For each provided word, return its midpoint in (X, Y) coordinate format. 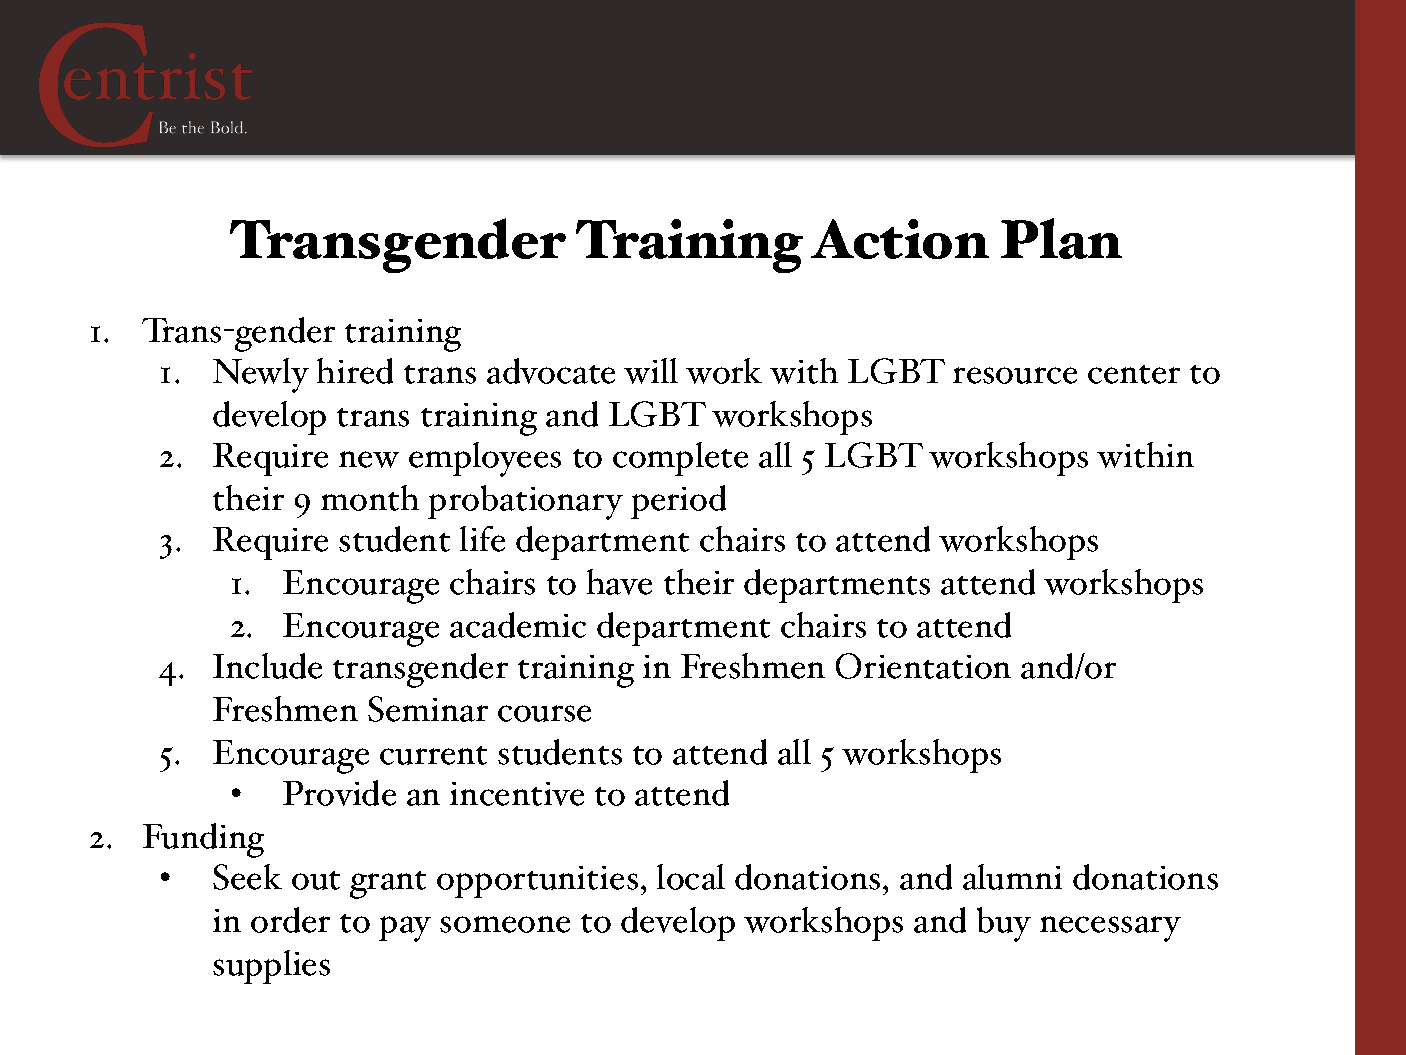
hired (355, 371)
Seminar (428, 709)
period (678, 502)
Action (900, 239)
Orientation (923, 666)
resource (1015, 375)
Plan (1061, 238)
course (544, 713)
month (370, 498)
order (290, 920)
